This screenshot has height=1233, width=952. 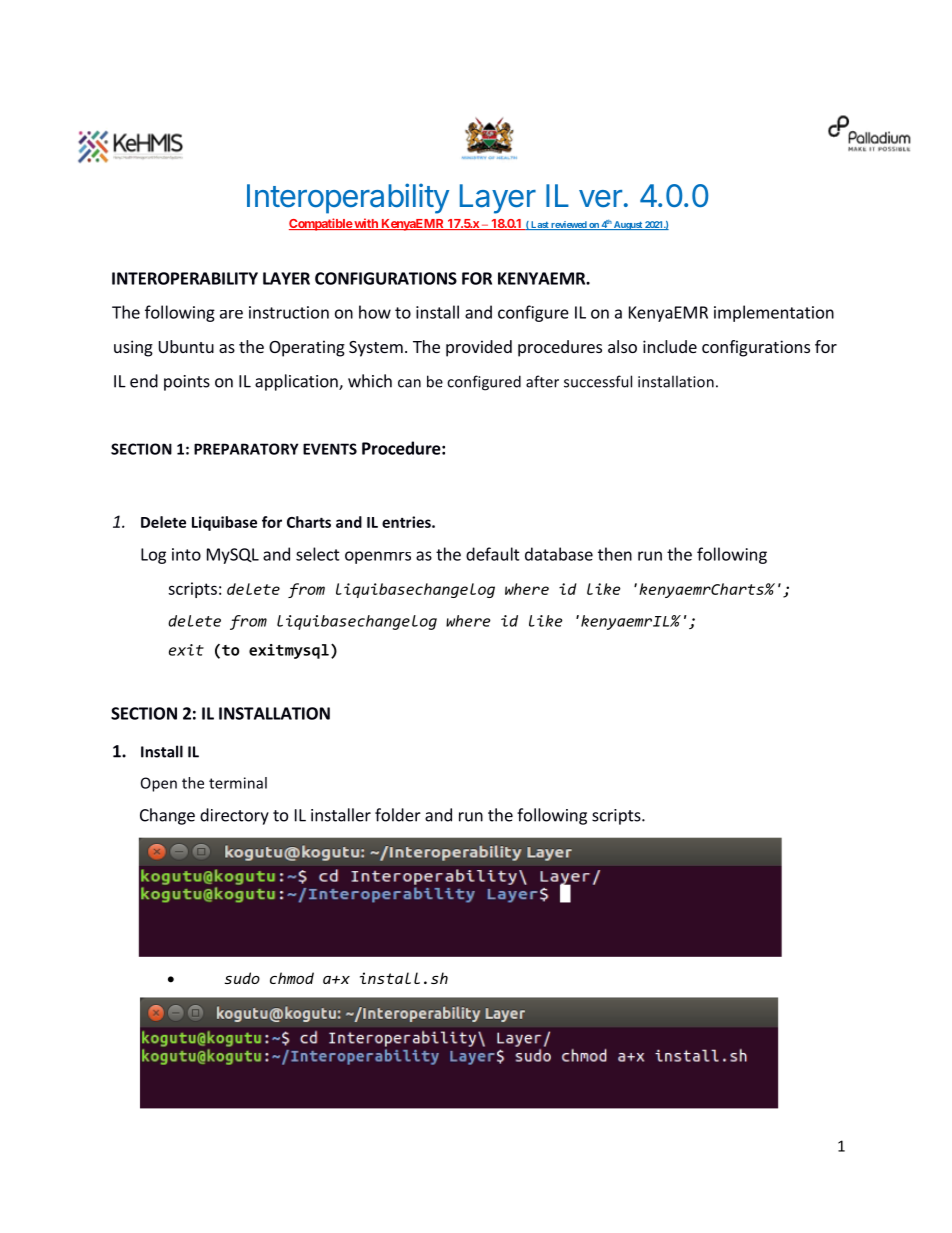 I want to click on August, so click(x=628, y=225).
